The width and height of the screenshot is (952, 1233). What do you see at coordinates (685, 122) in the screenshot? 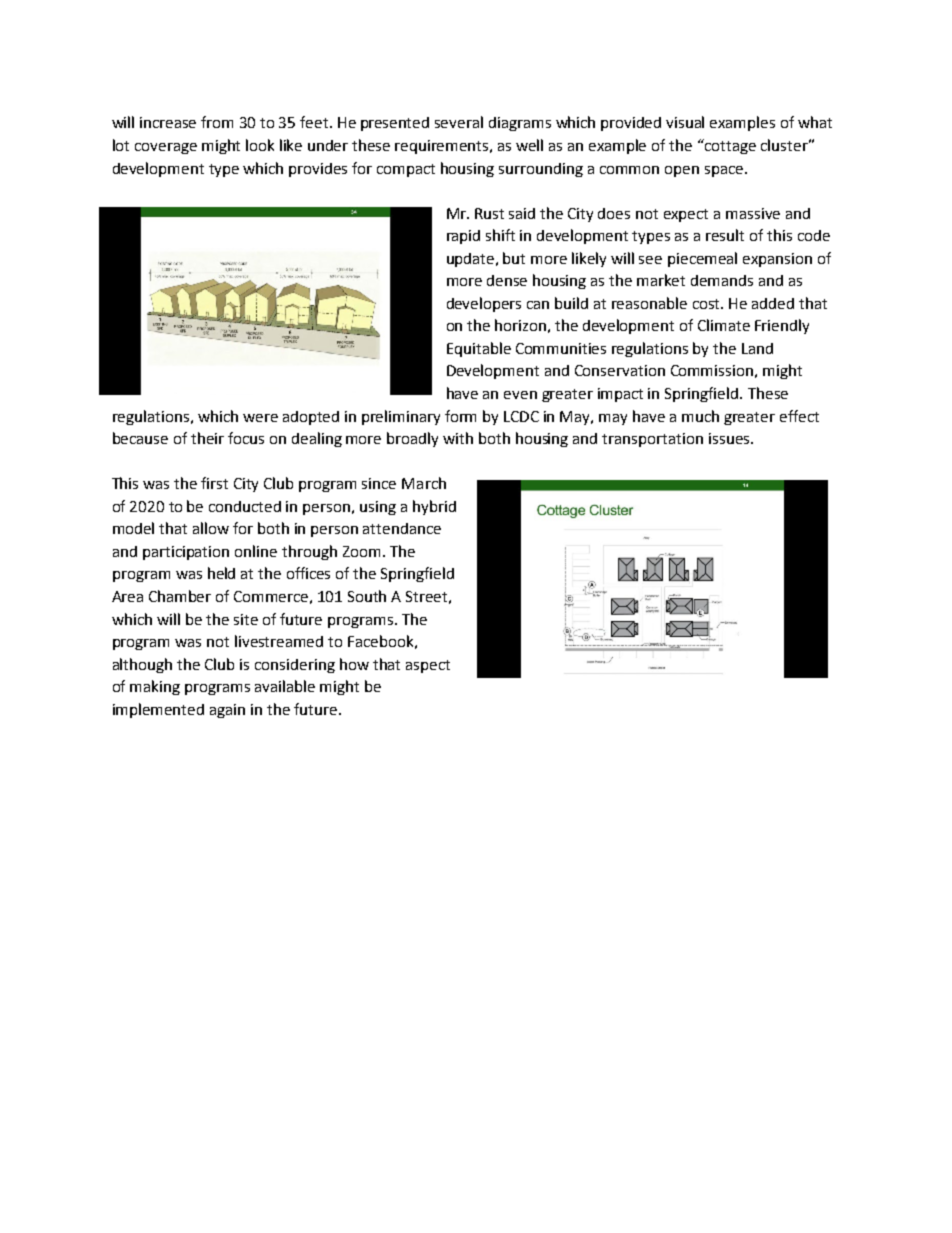
I see `visual` at bounding box center [685, 122].
